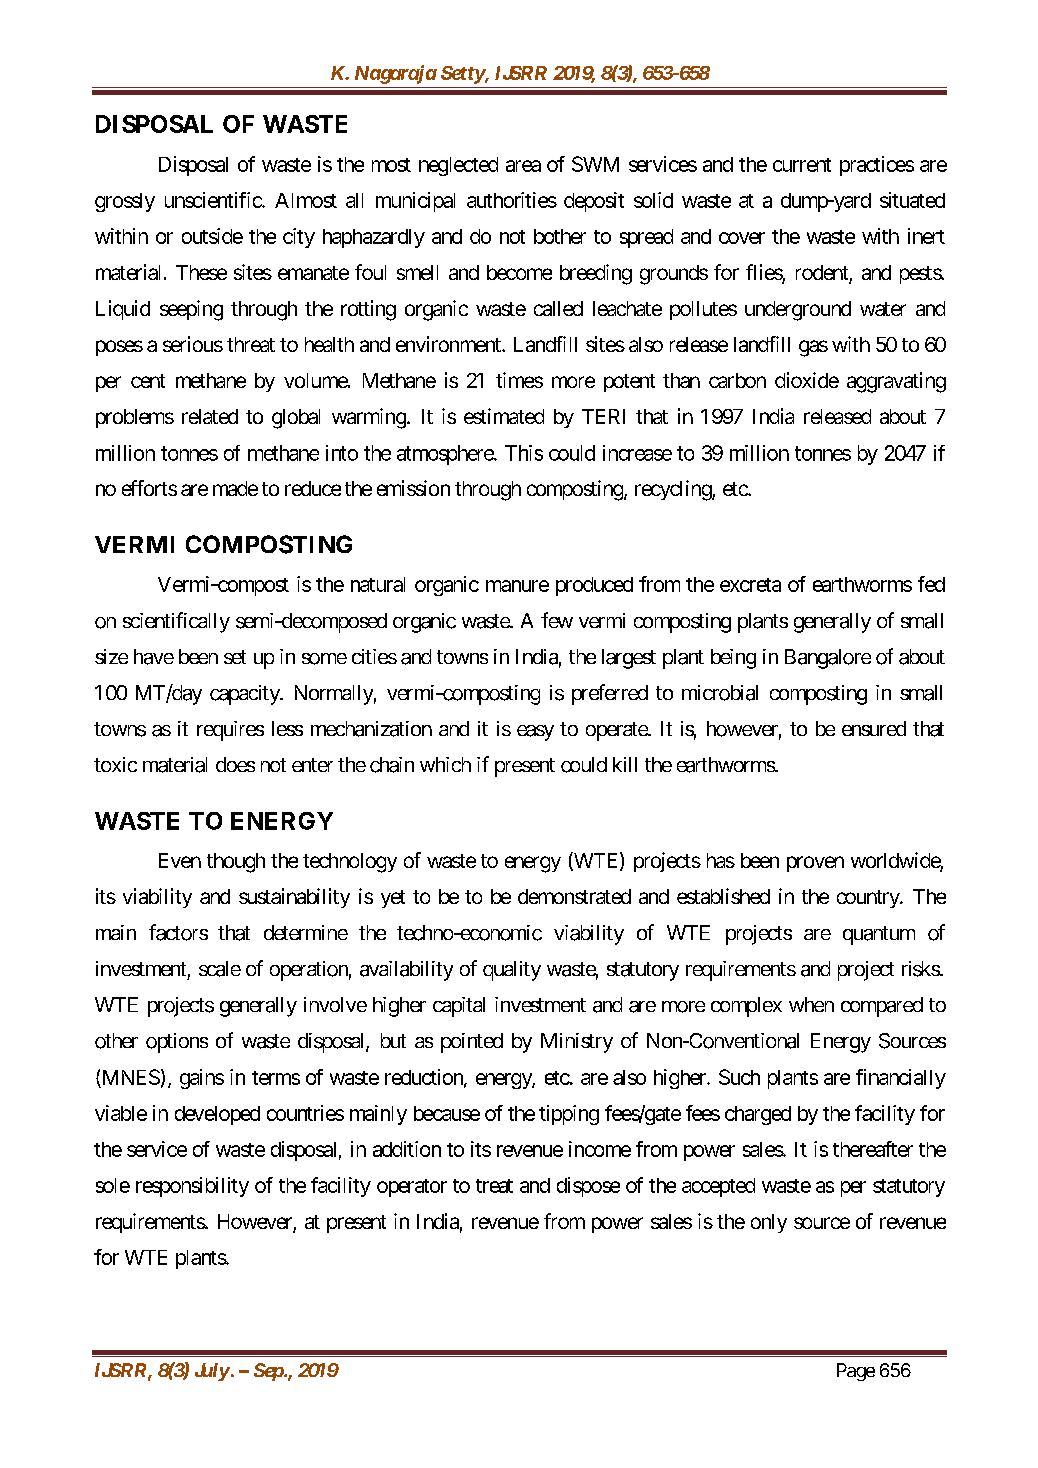  Describe the element at coordinates (750, 585) in the document. I see `excreta` at that location.
